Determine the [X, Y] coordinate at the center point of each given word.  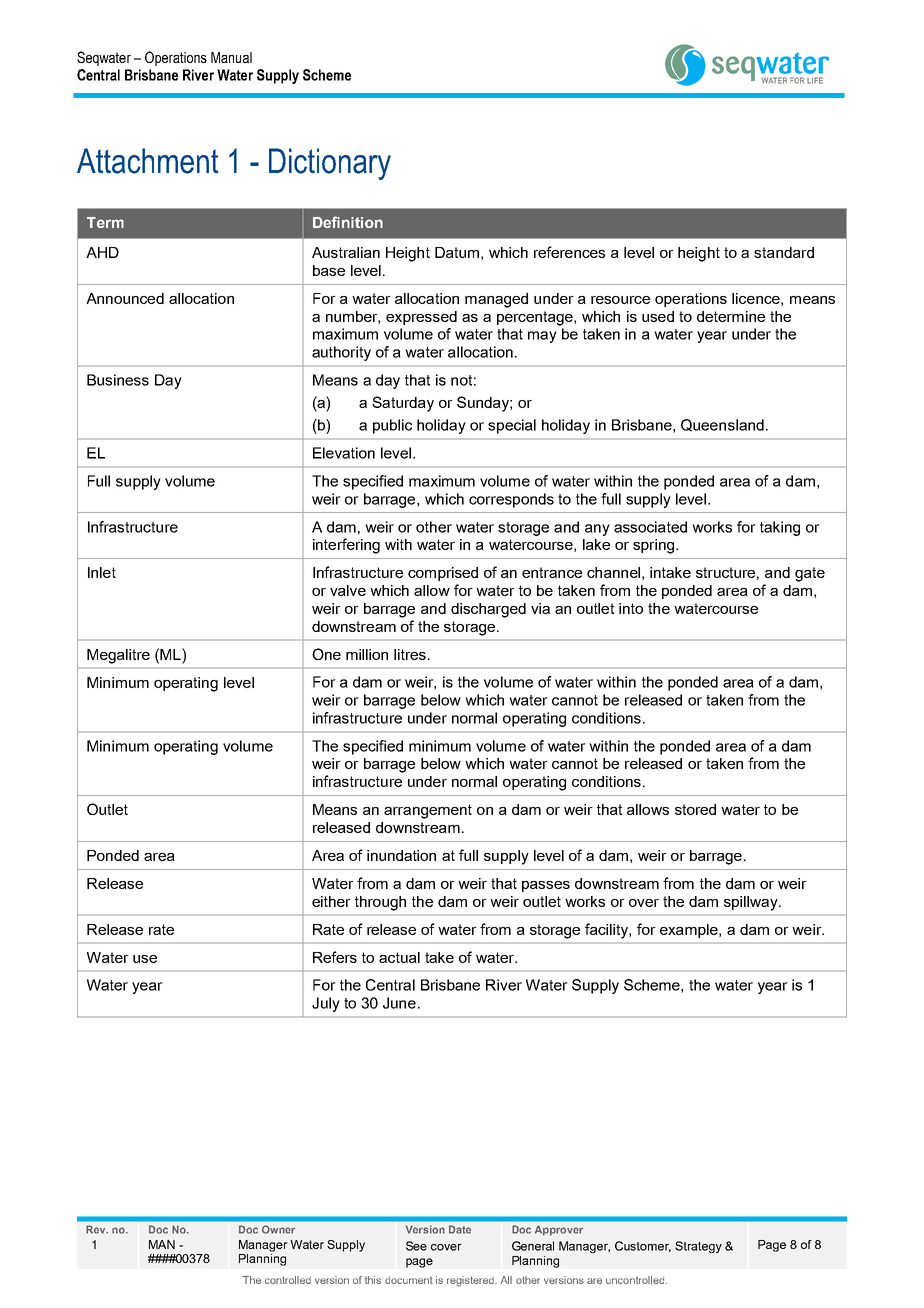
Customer [643, 1246]
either [331, 901]
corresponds [511, 500]
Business [118, 380]
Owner [278, 1229]
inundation [401, 855]
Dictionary [330, 164]
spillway [752, 903]
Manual [231, 57]
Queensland [722, 425]
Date [460, 1229]
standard [784, 252]
